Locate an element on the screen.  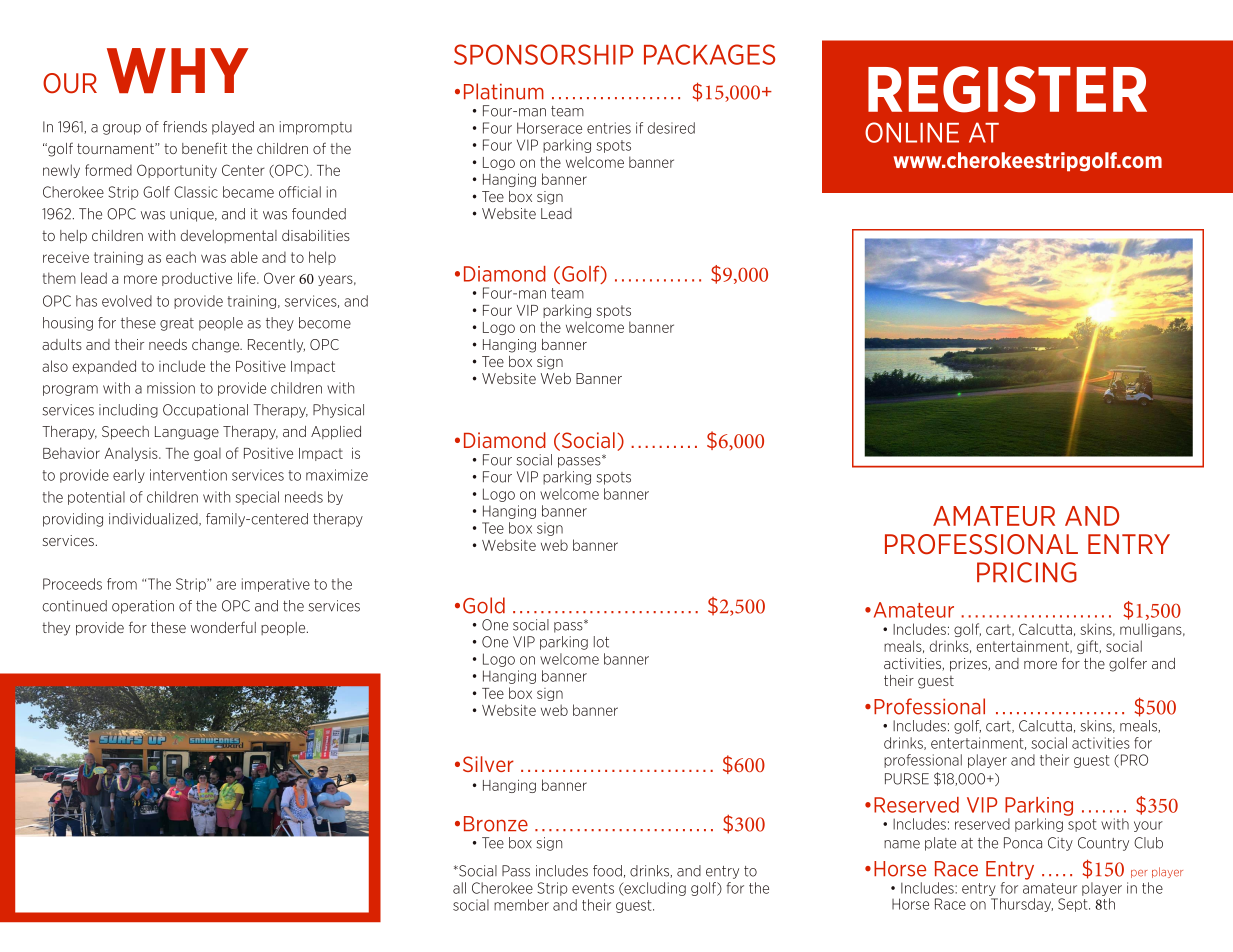
productive is located at coordinates (197, 279).
